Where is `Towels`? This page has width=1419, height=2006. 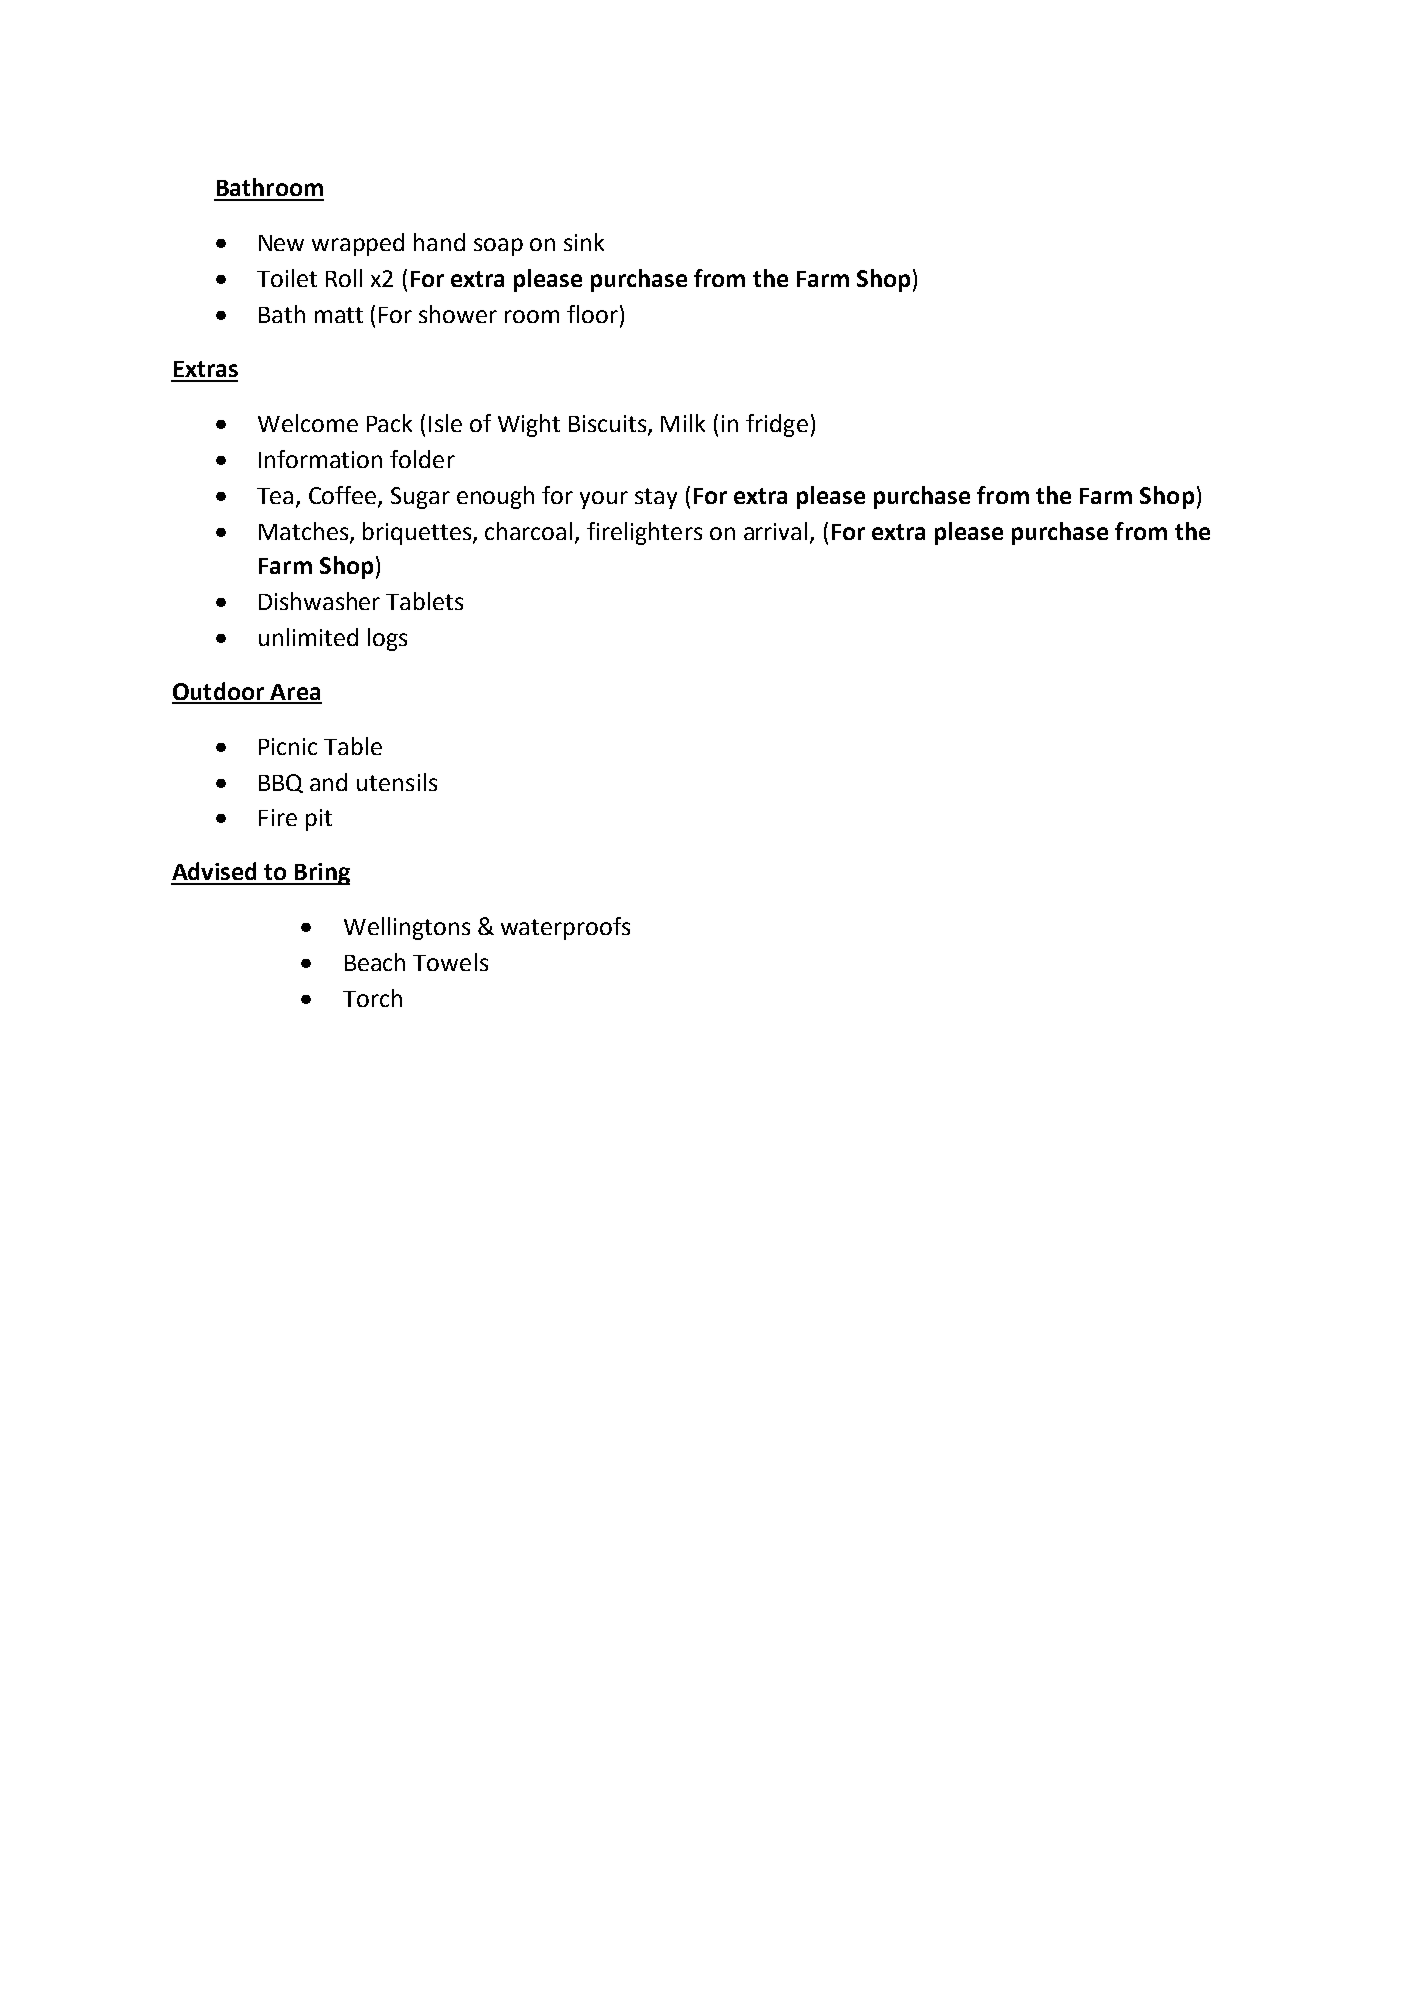
Towels is located at coordinates (450, 962).
